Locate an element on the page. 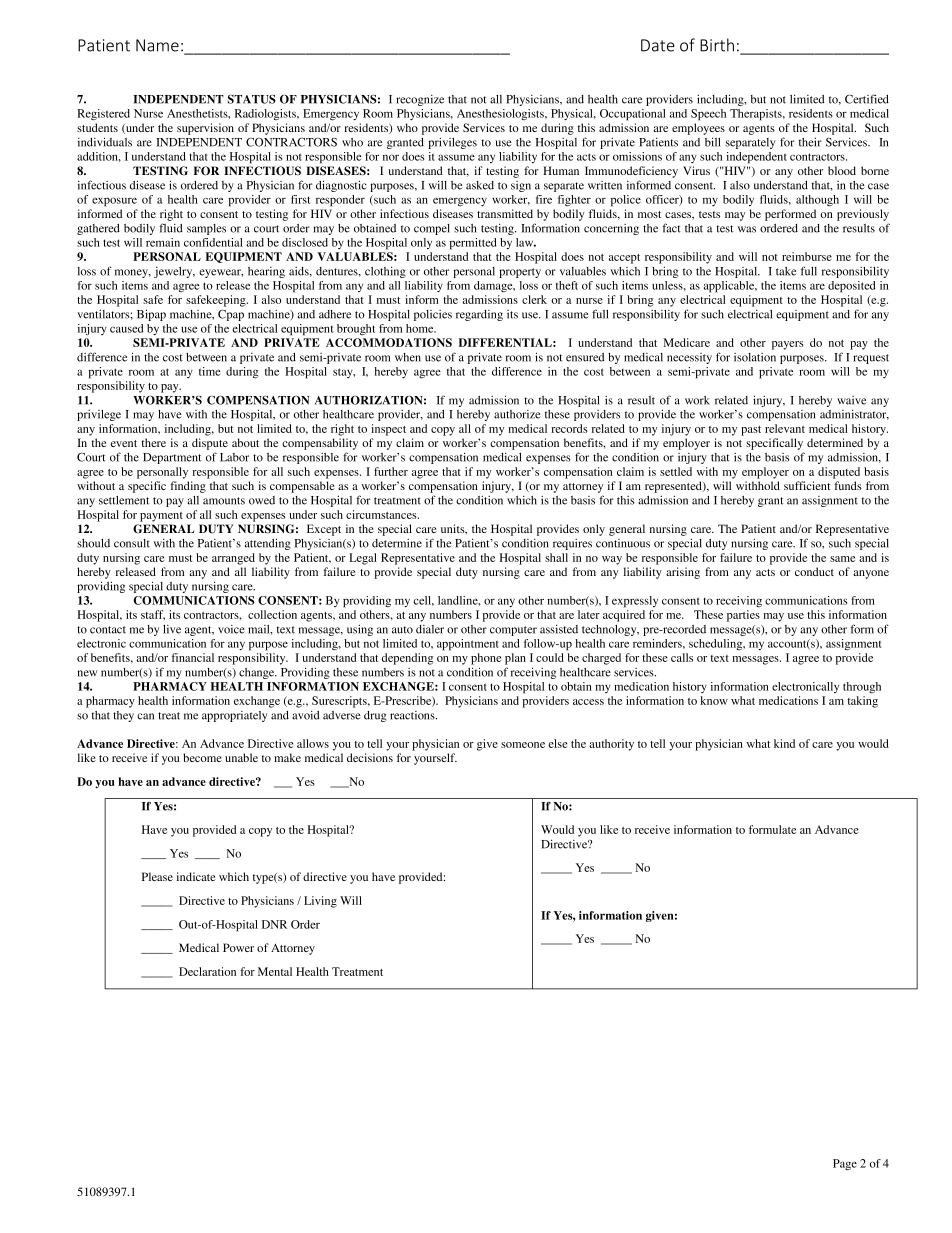 The width and height of the page is (952, 1233). parties is located at coordinates (743, 616).
